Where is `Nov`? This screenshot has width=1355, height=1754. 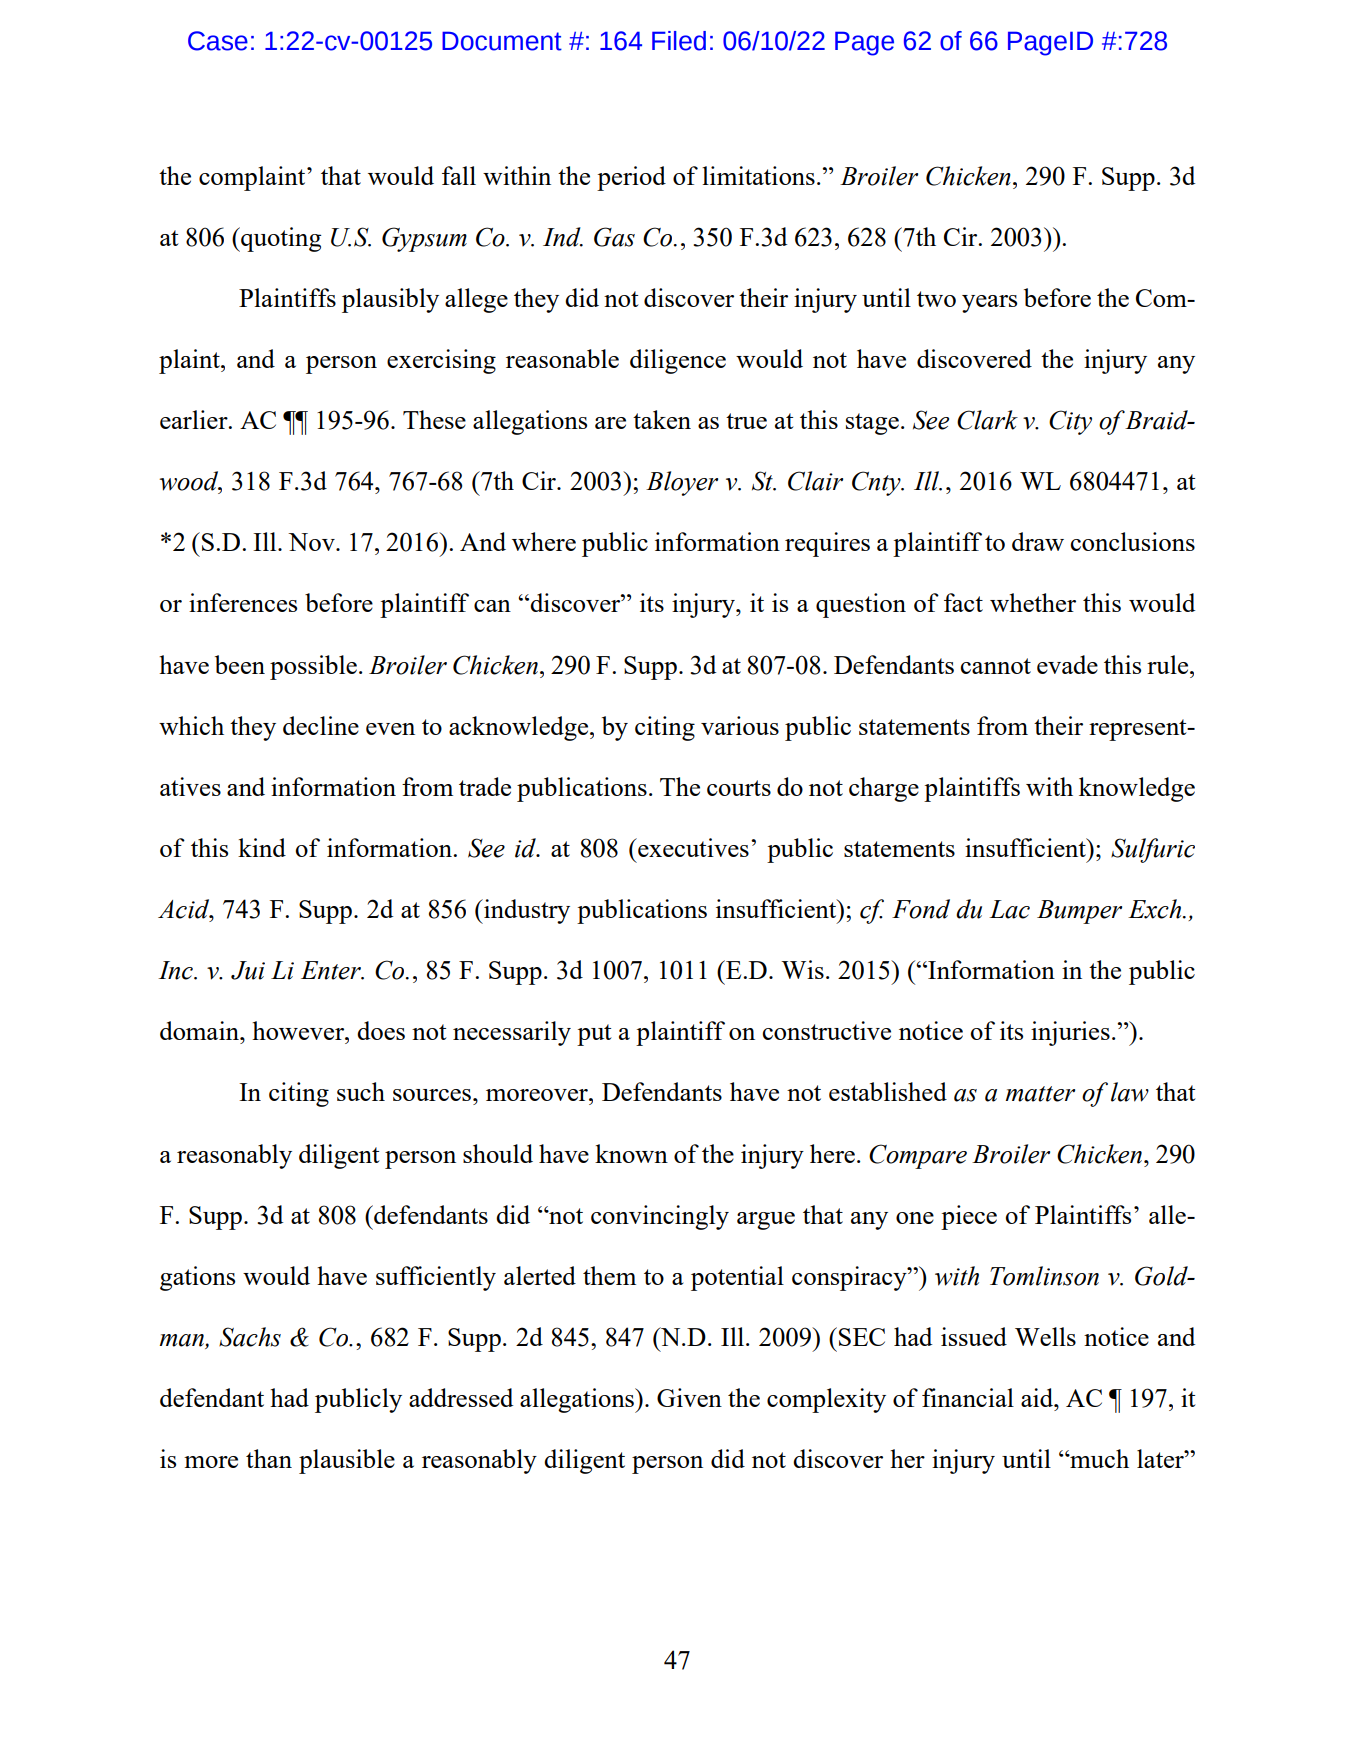
Nov is located at coordinates (312, 542).
